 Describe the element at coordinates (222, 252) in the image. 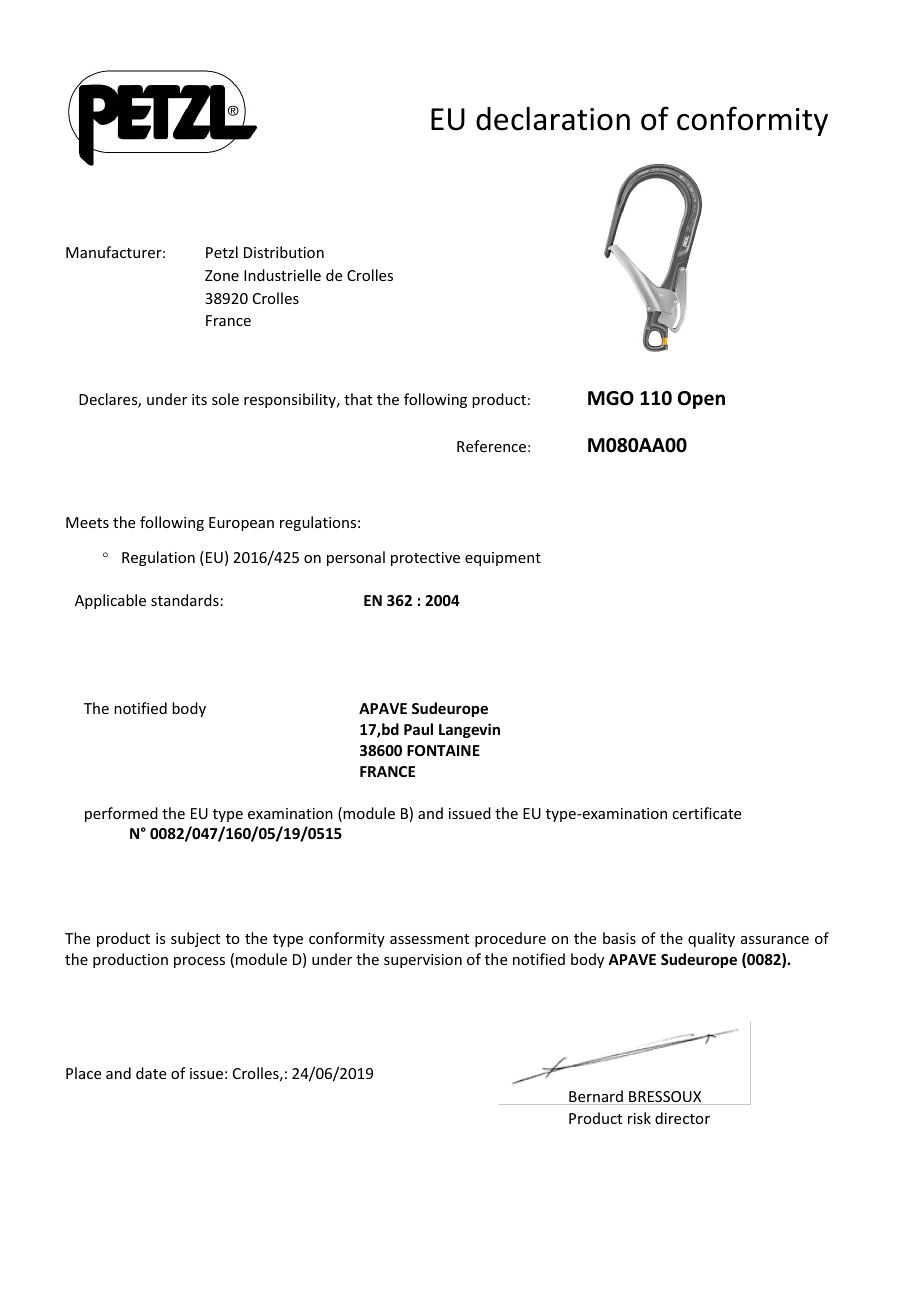

I see `Petzl` at that location.
